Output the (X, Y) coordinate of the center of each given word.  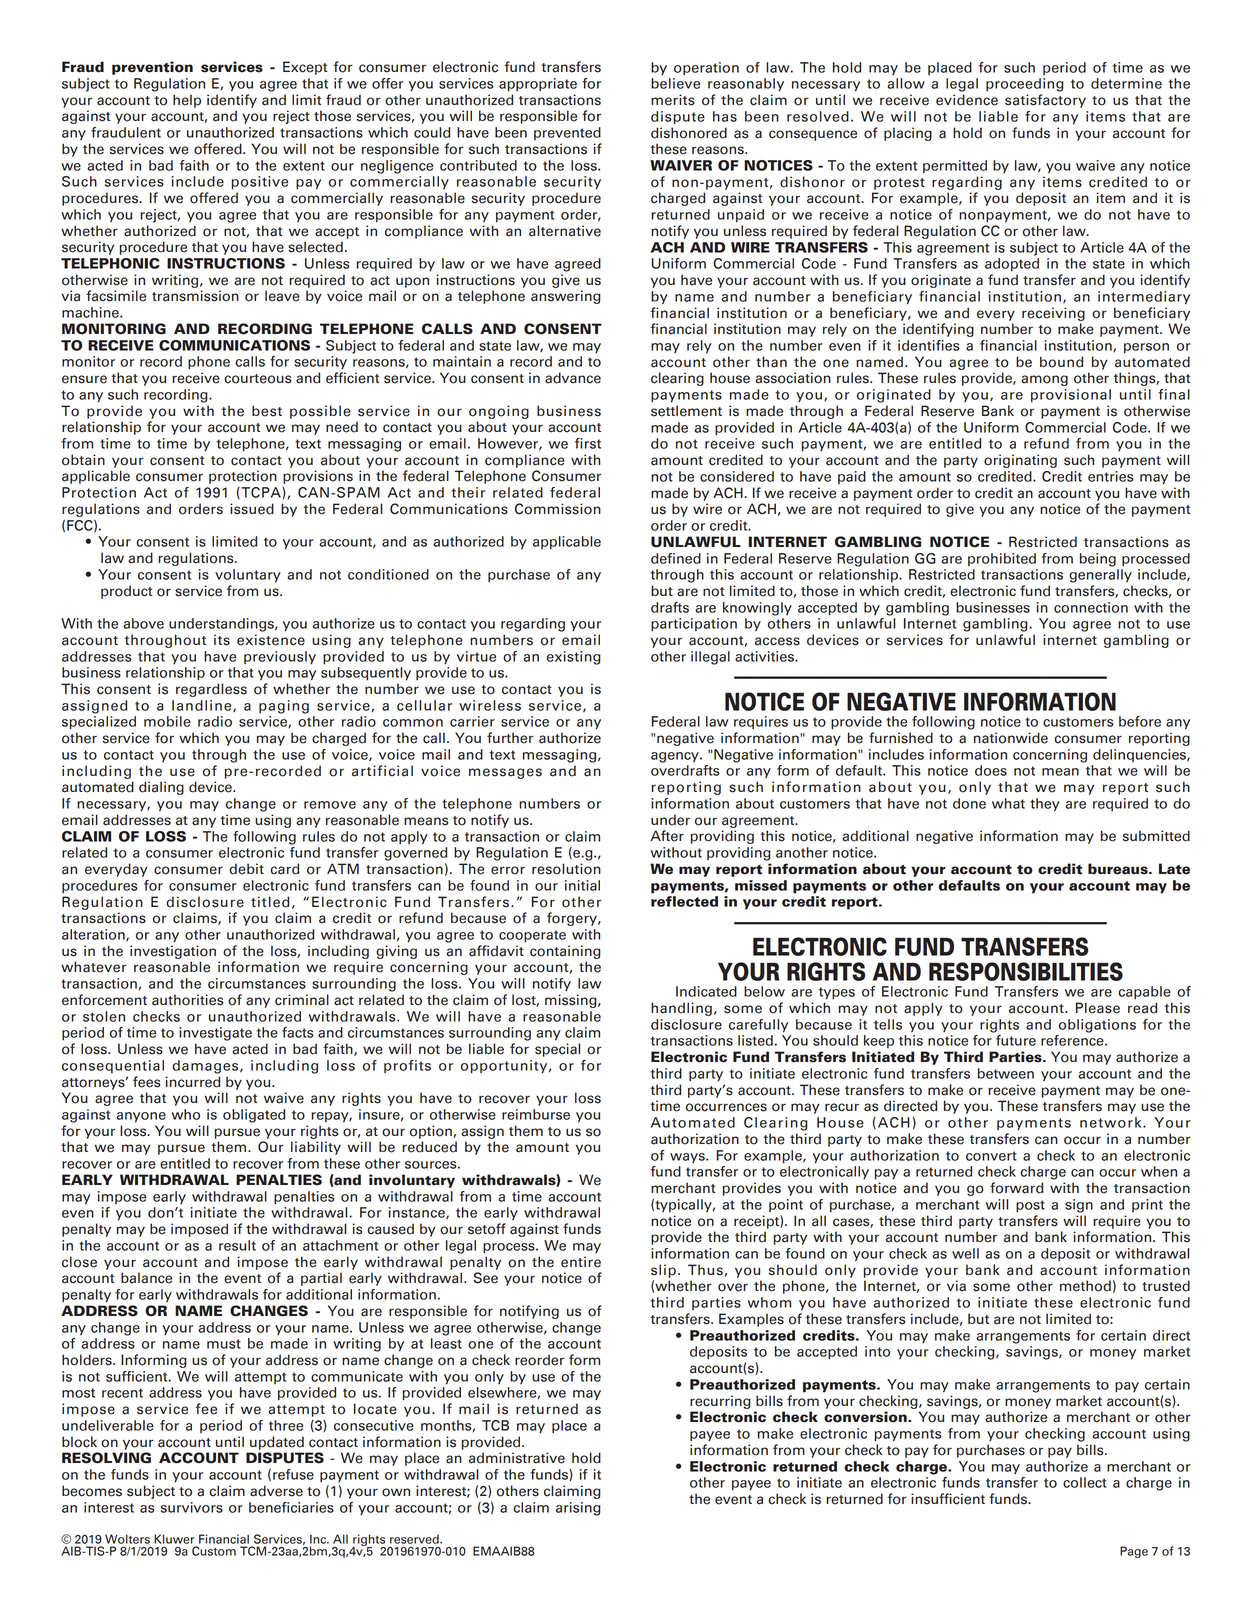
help (187, 101)
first (588, 443)
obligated (254, 1116)
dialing (161, 788)
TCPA (261, 493)
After (667, 836)
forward (1016, 1188)
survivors (192, 1507)
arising (578, 1509)
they (1045, 805)
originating (1020, 461)
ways (688, 1158)
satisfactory (1045, 101)
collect (1085, 1482)
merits (673, 100)
